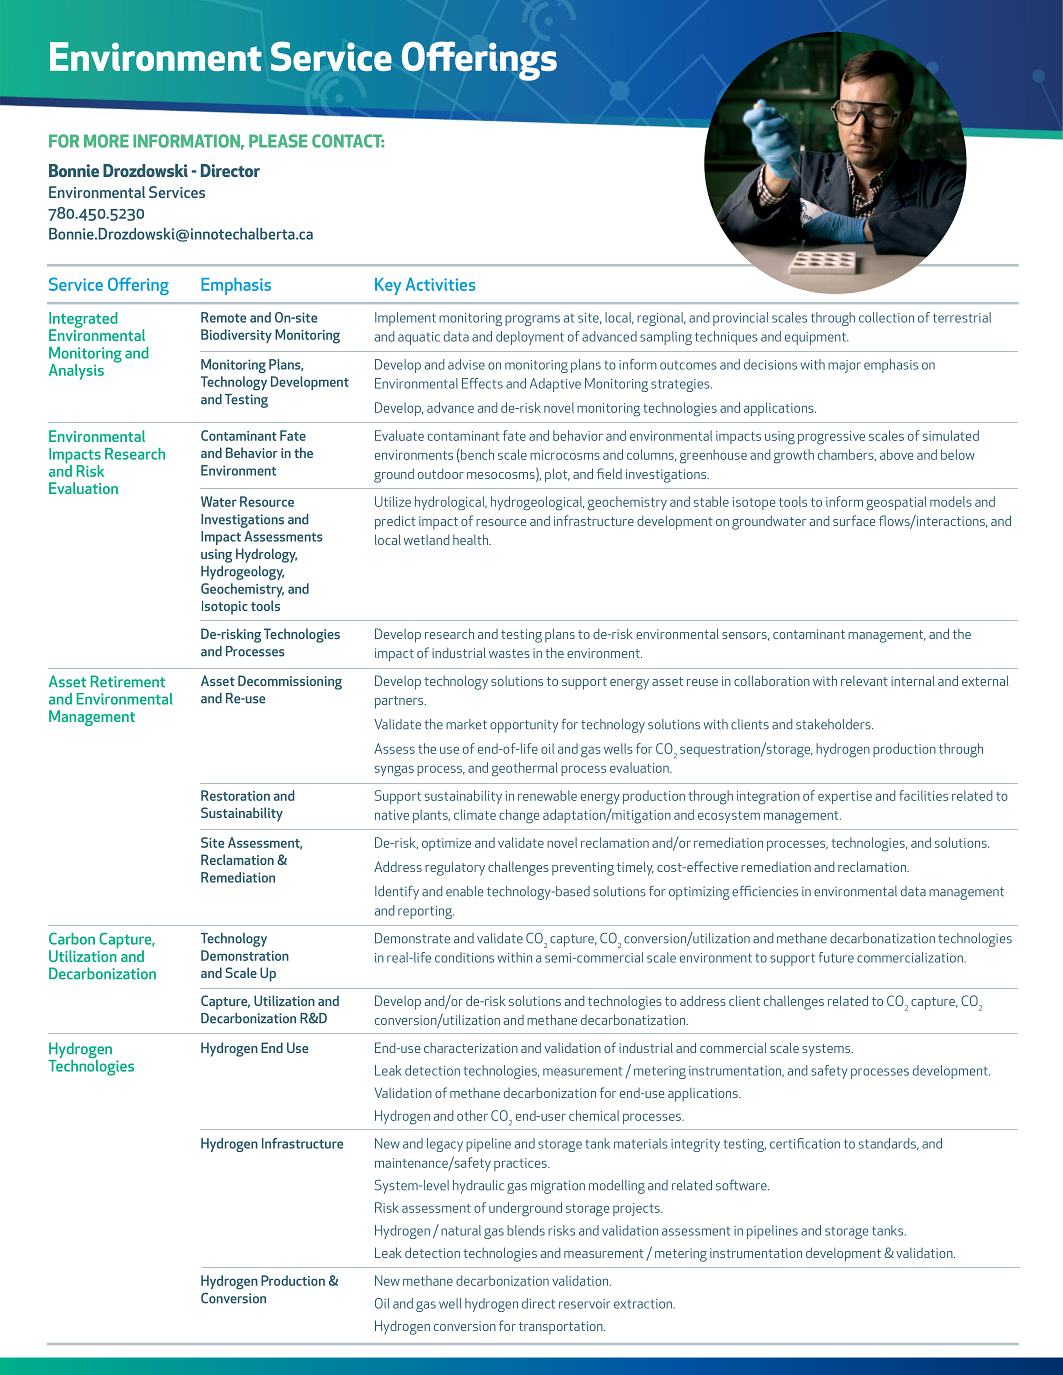 The height and width of the screenshot is (1375, 1063). I want to click on Activities, so click(440, 284).
